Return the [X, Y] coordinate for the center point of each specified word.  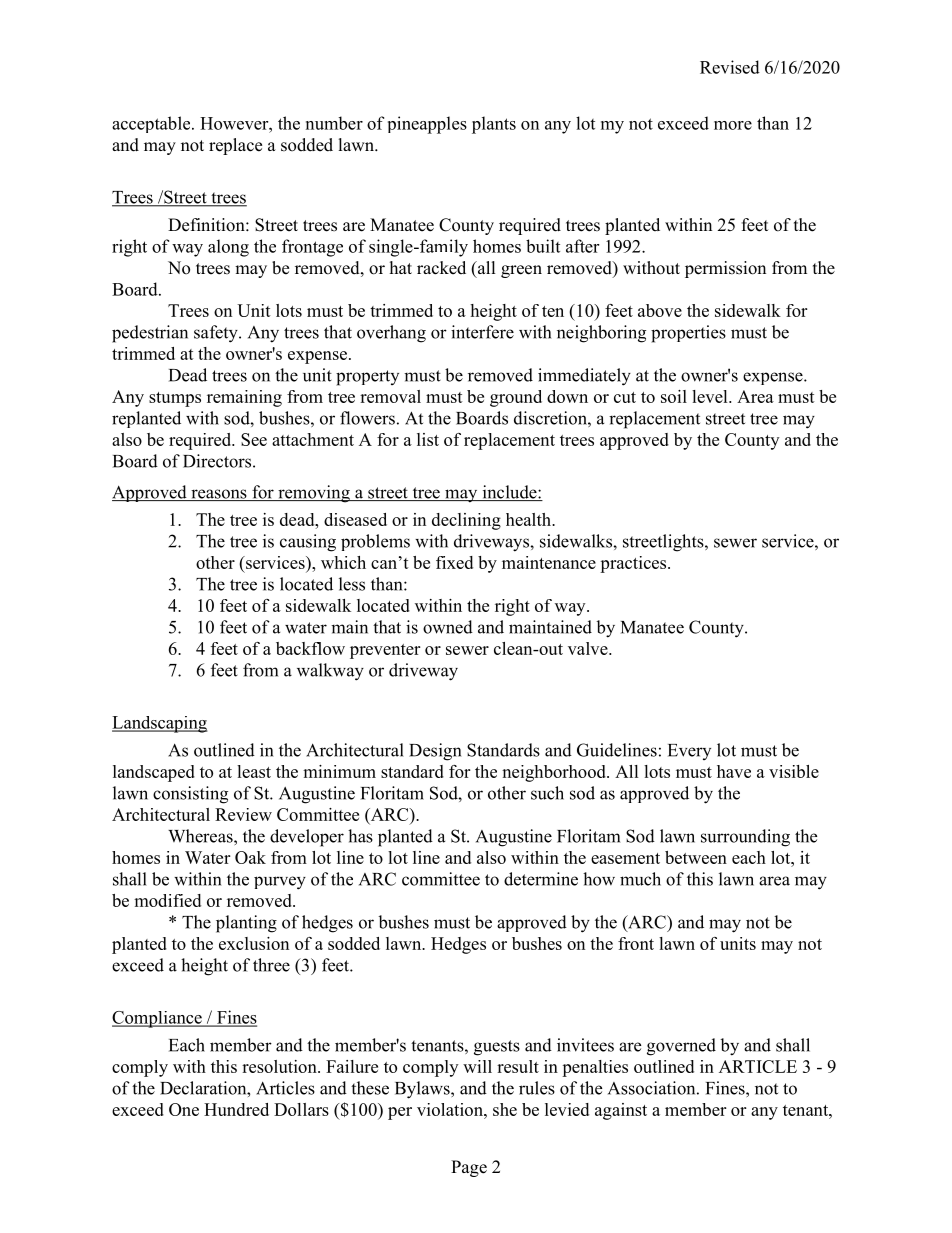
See [254, 439]
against [621, 1111]
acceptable [152, 124]
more [733, 125]
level [711, 396]
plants [494, 125]
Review [243, 814]
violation [451, 1109]
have [734, 771]
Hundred [236, 1109]
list [428, 439]
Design [435, 752]
